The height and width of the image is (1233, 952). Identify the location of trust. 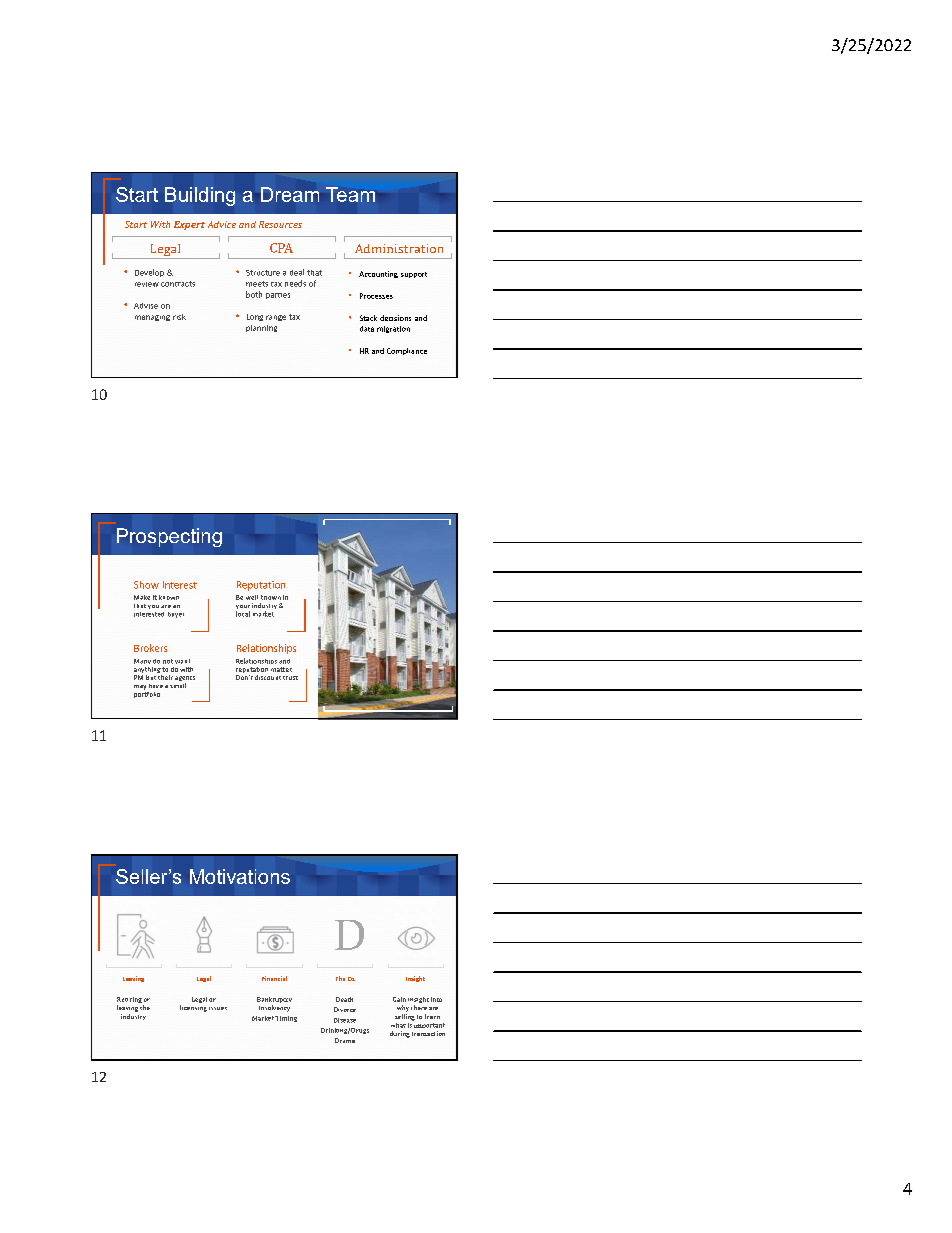
(290, 678).
